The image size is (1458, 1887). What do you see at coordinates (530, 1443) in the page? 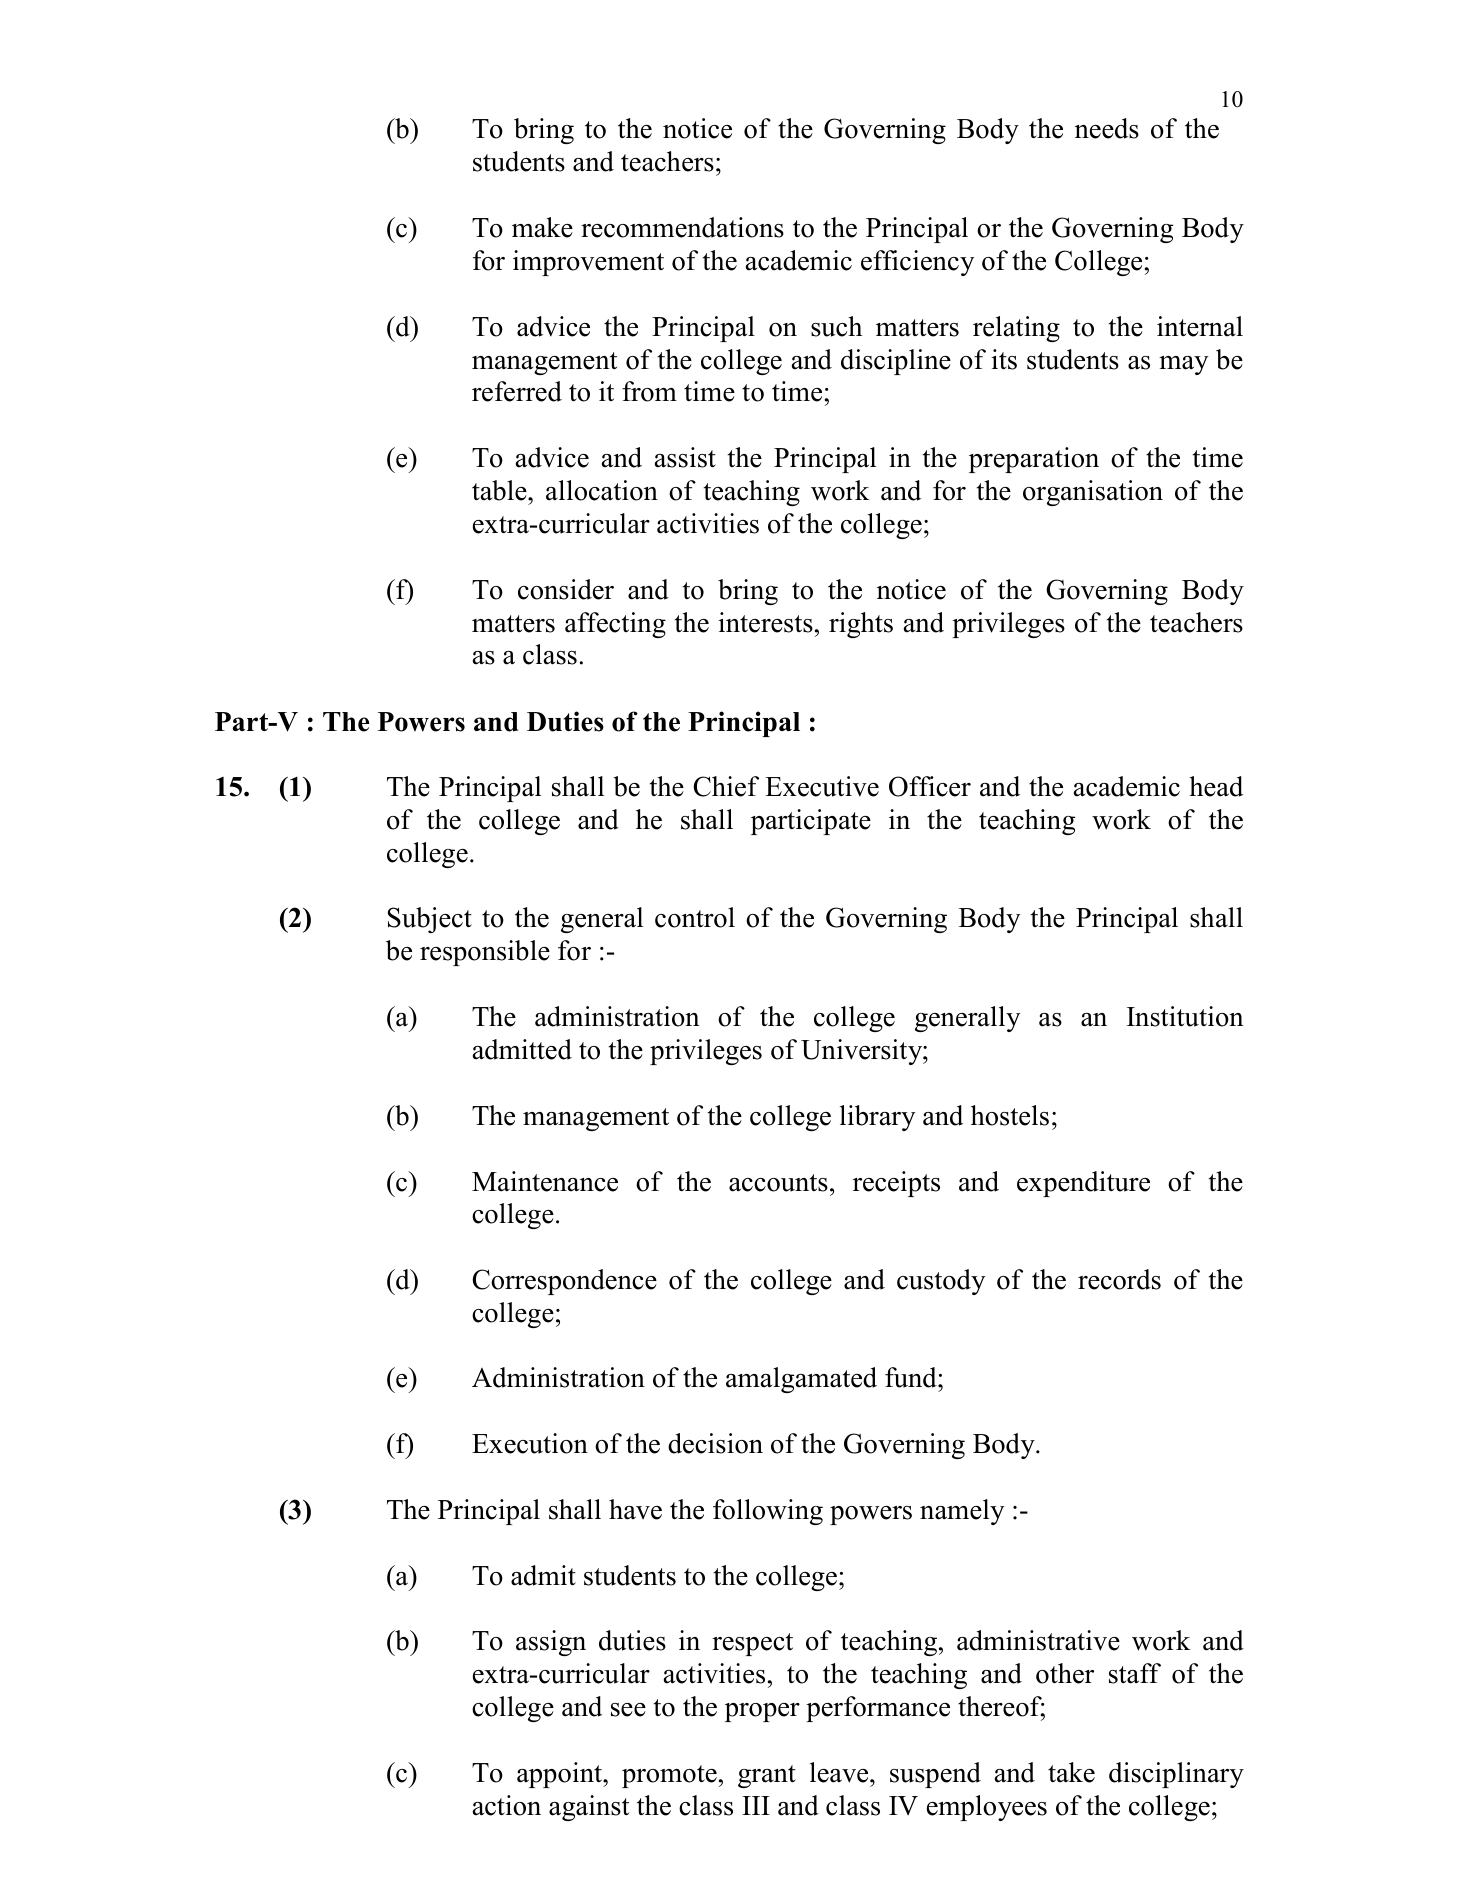
I see `Execution` at bounding box center [530, 1443].
